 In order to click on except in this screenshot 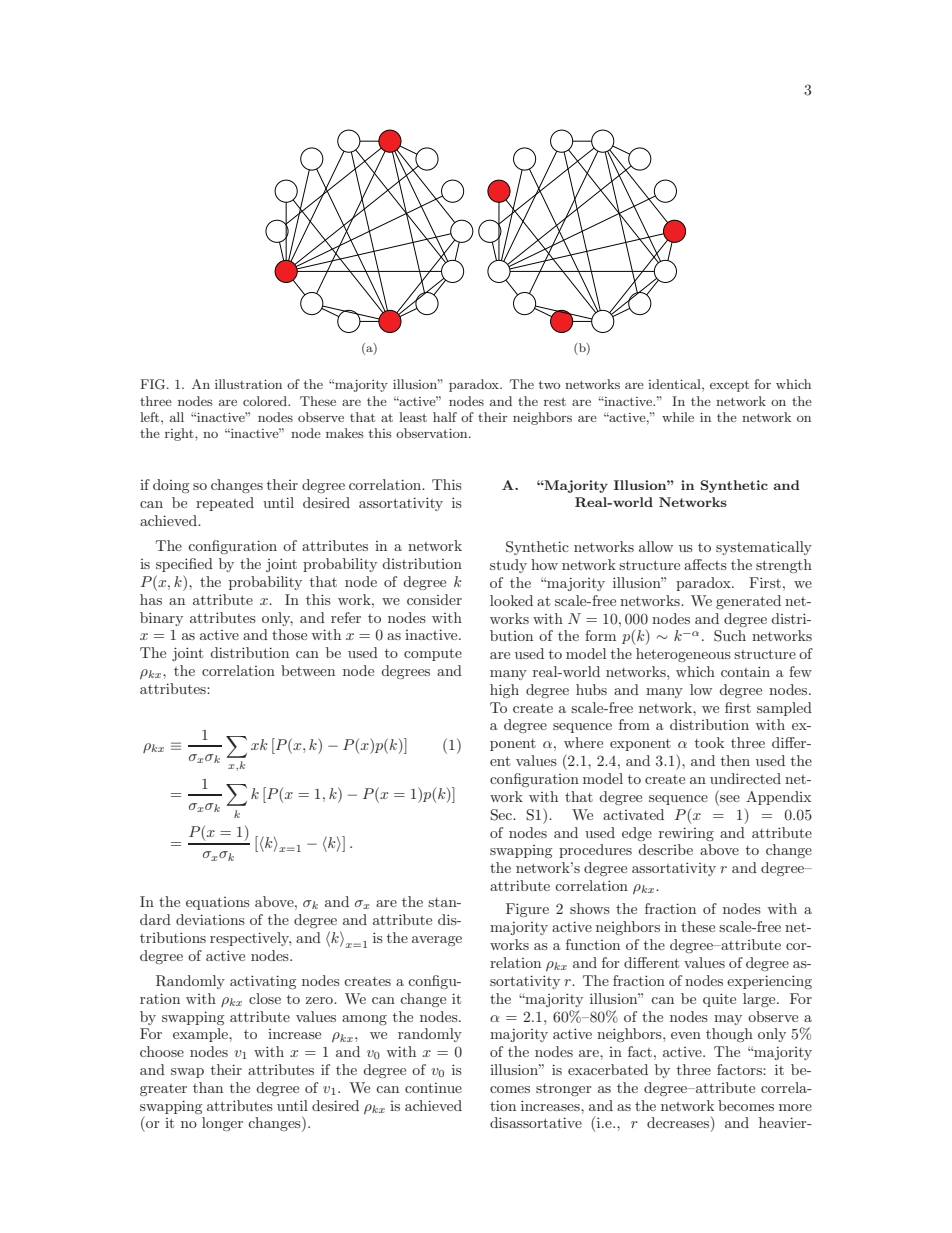, I will do `click(729, 386)`.
